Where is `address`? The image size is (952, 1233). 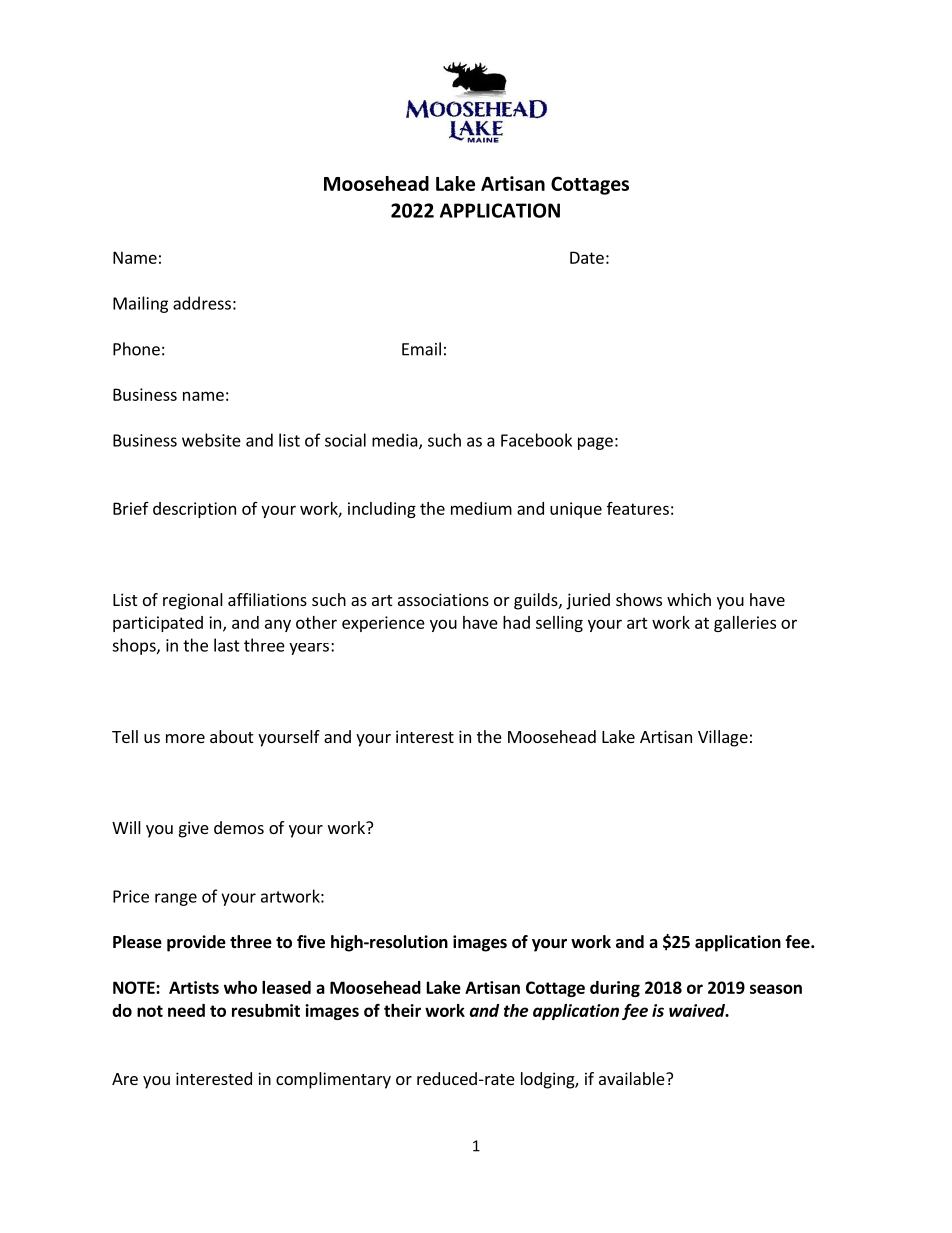 address is located at coordinates (202, 303).
